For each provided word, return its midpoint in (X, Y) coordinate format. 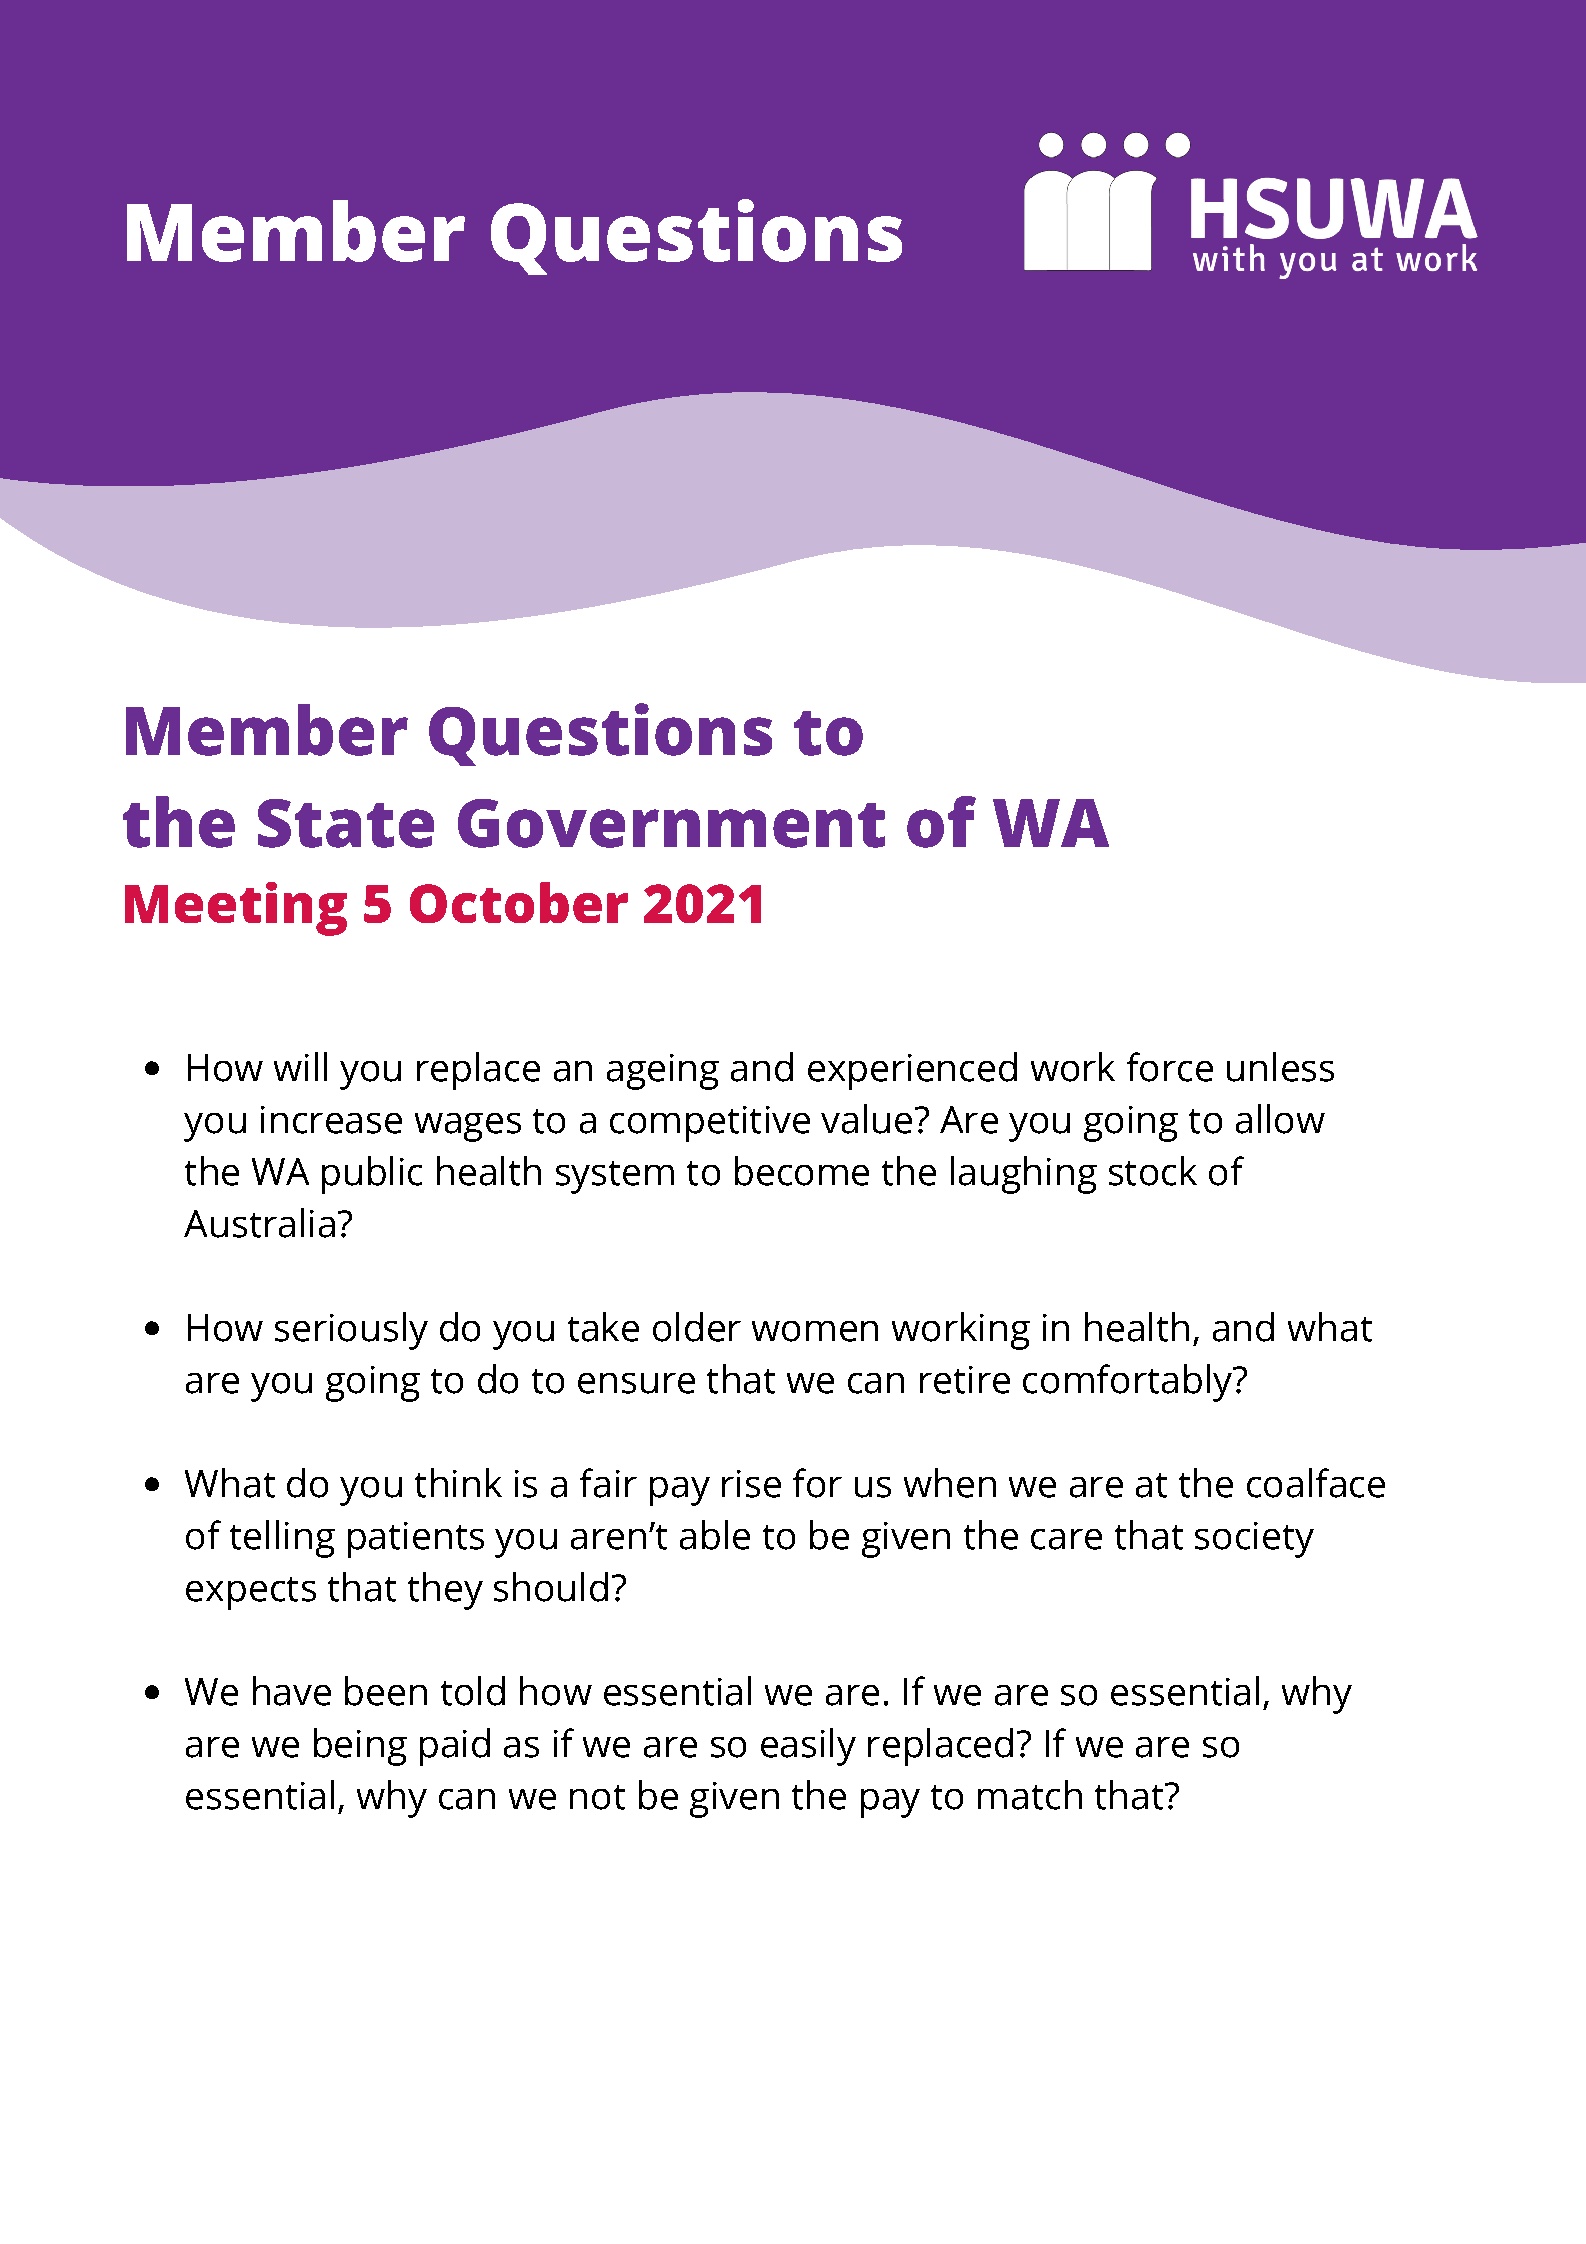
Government (671, 823)
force (1170, 1067)
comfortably (1128, 1383)
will (300, 1066)
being (360, 1747)
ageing (663, 1072)
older (697, 1327)
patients (416, 1540)
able (715, 1535)
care (1066, 1539)
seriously (351, 1331)
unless (1280, 1067)
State (346, 823)
